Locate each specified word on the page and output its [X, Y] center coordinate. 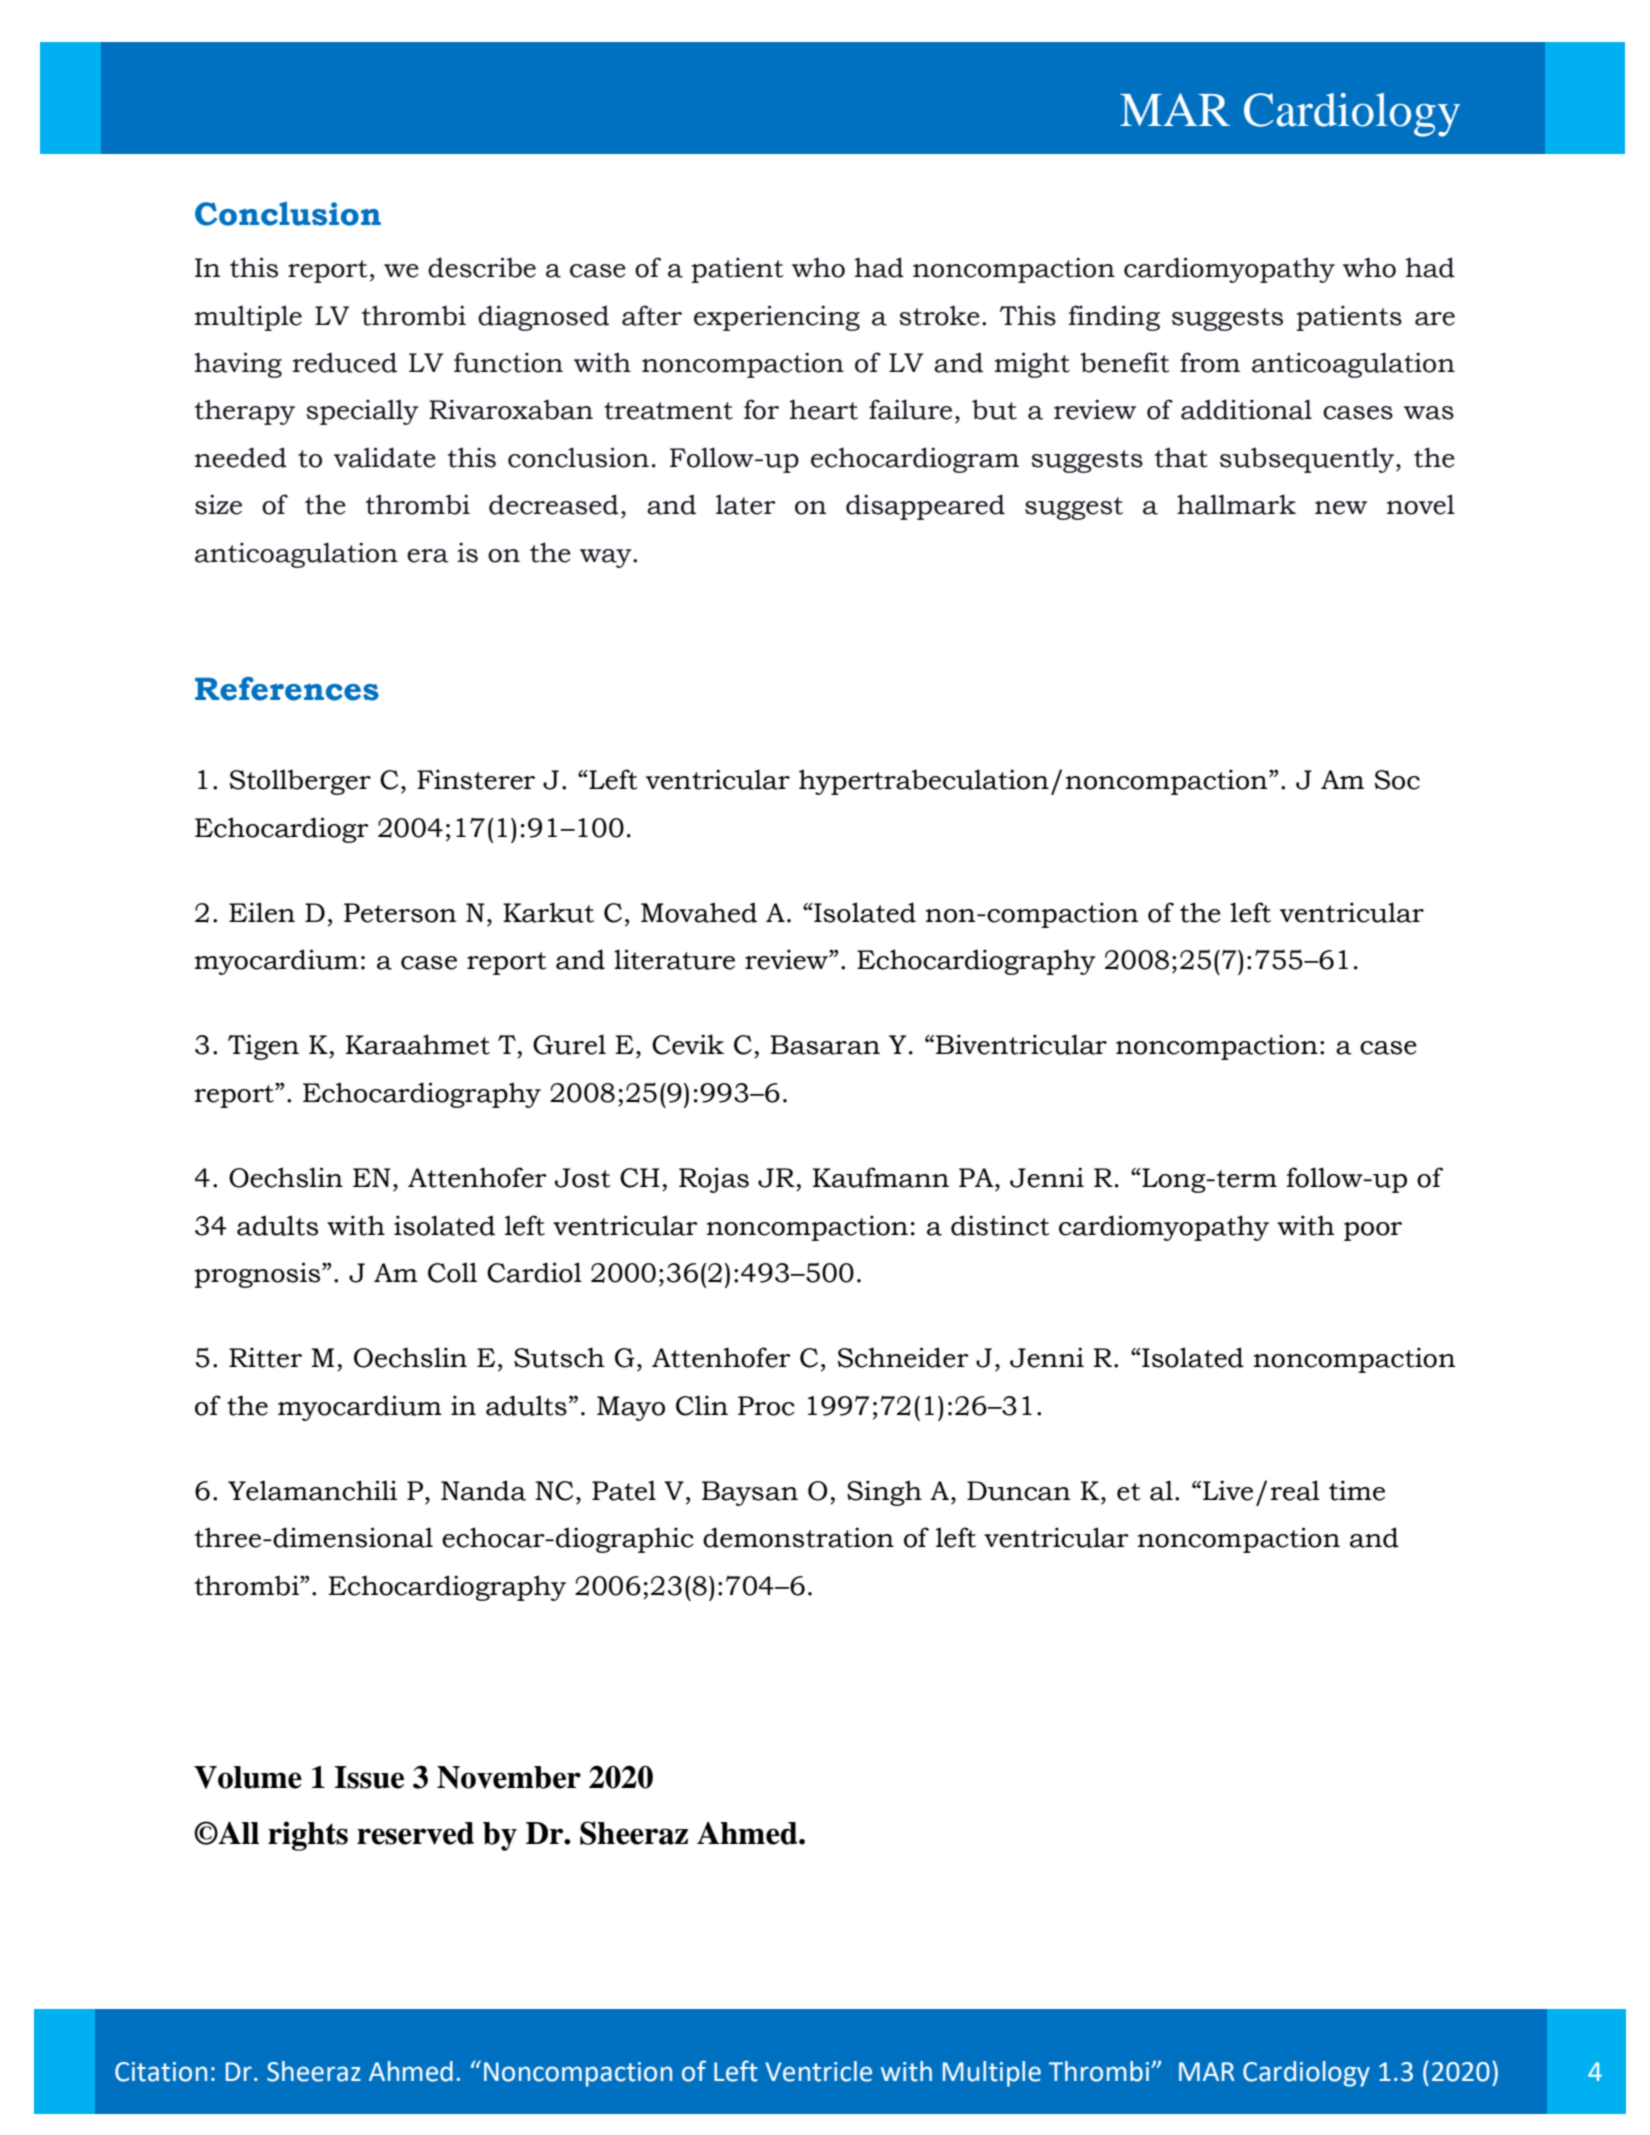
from [1210, 362]
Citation [161, 2072]
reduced [345, 362]
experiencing [777, 318]
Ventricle [818, 2071]
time [1357, 1490]
